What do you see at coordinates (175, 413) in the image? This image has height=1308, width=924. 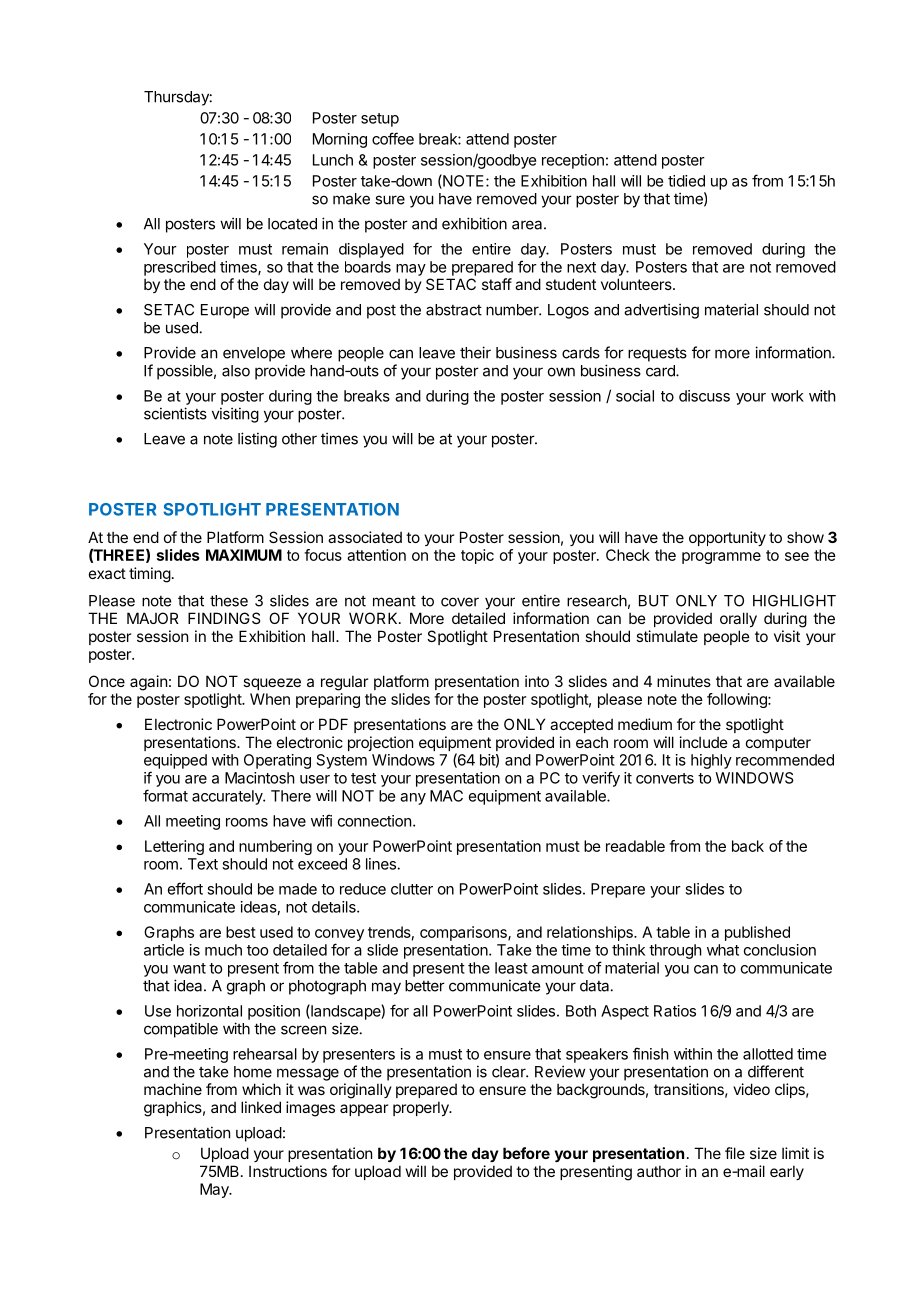 I see `scientists` at bounding box center [175, 413].
